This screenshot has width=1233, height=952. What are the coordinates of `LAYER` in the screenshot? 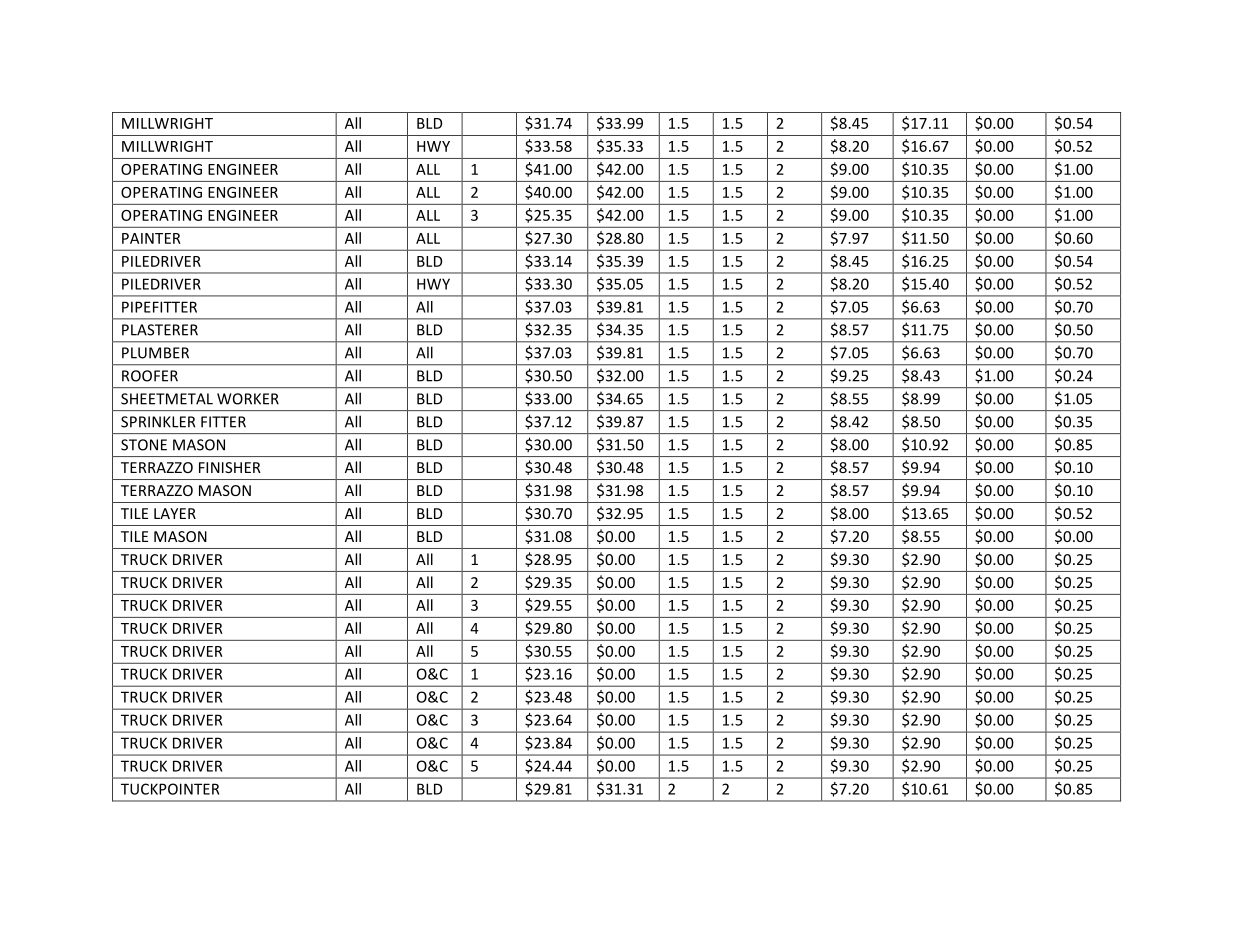 It's located at (175, 513).
